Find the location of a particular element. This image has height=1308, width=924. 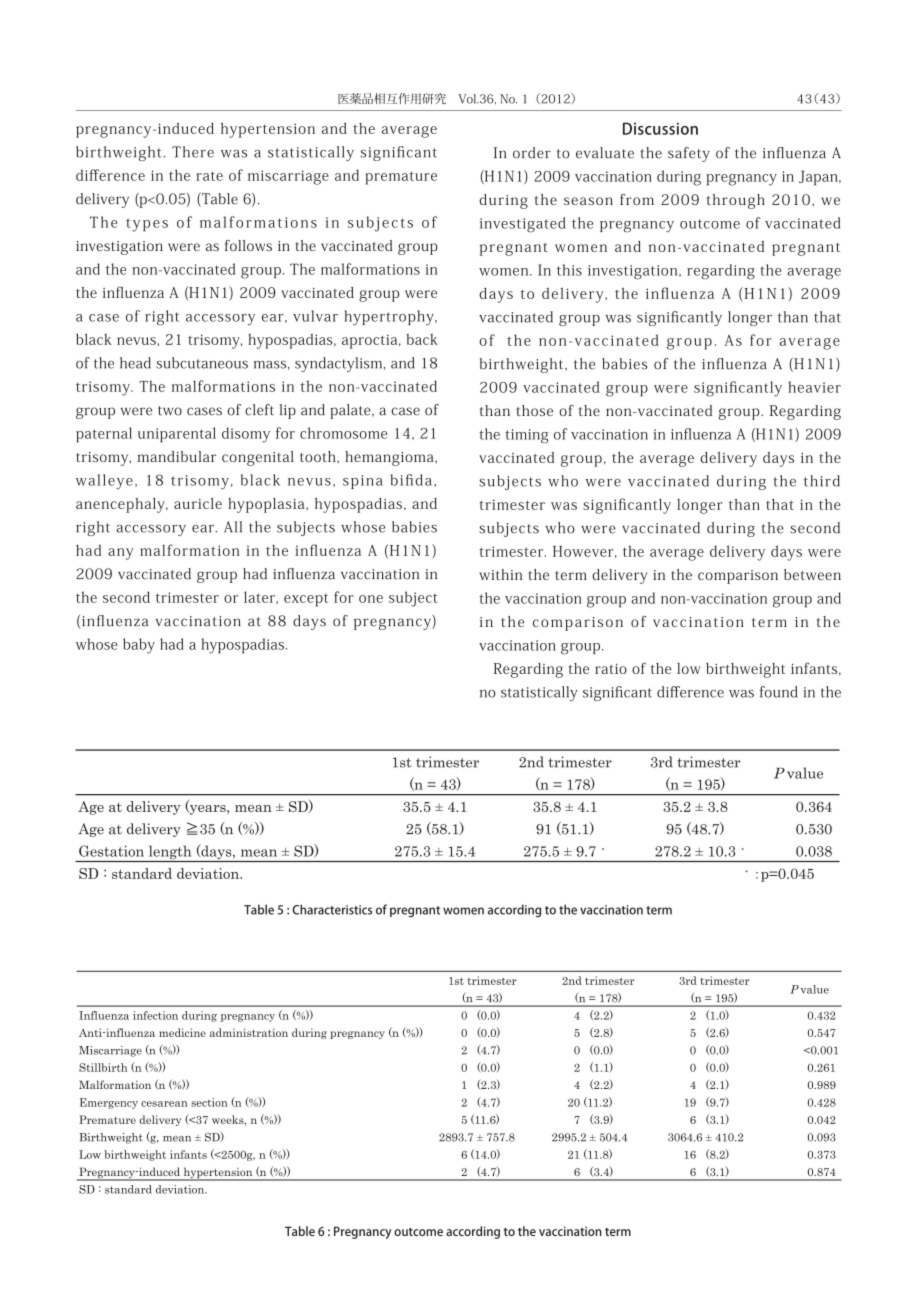

baby is located at coordinates (139, 646).
